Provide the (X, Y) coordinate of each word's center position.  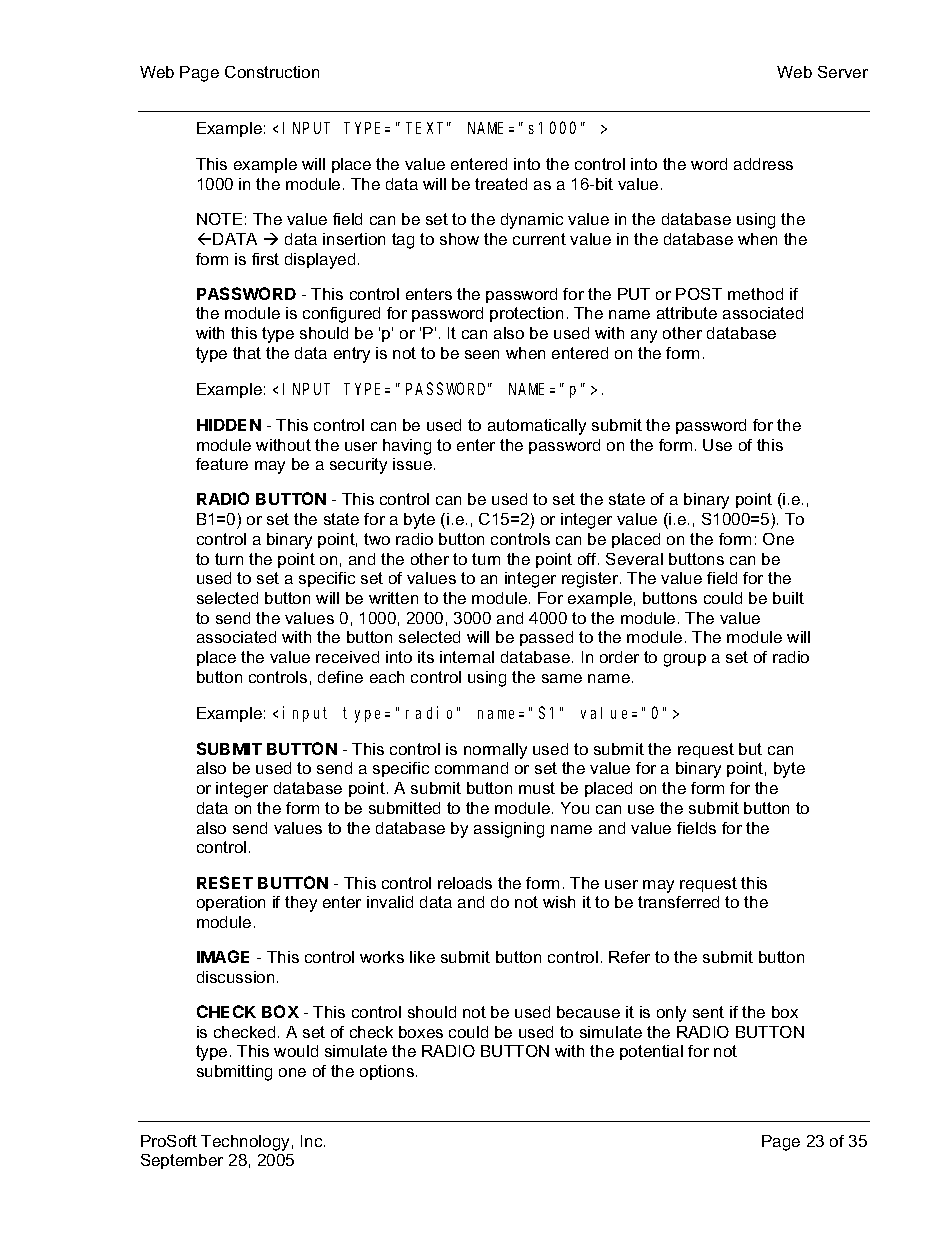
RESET (225, 882)
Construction (272, 72)
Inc (313, 1141)
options (388, 1072)
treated (501, 184)
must (537, 788)
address (763, 164)
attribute (687, 313)
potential (651, 1052)
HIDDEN (229, 425)
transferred (678, 902)
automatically (537, 427)
